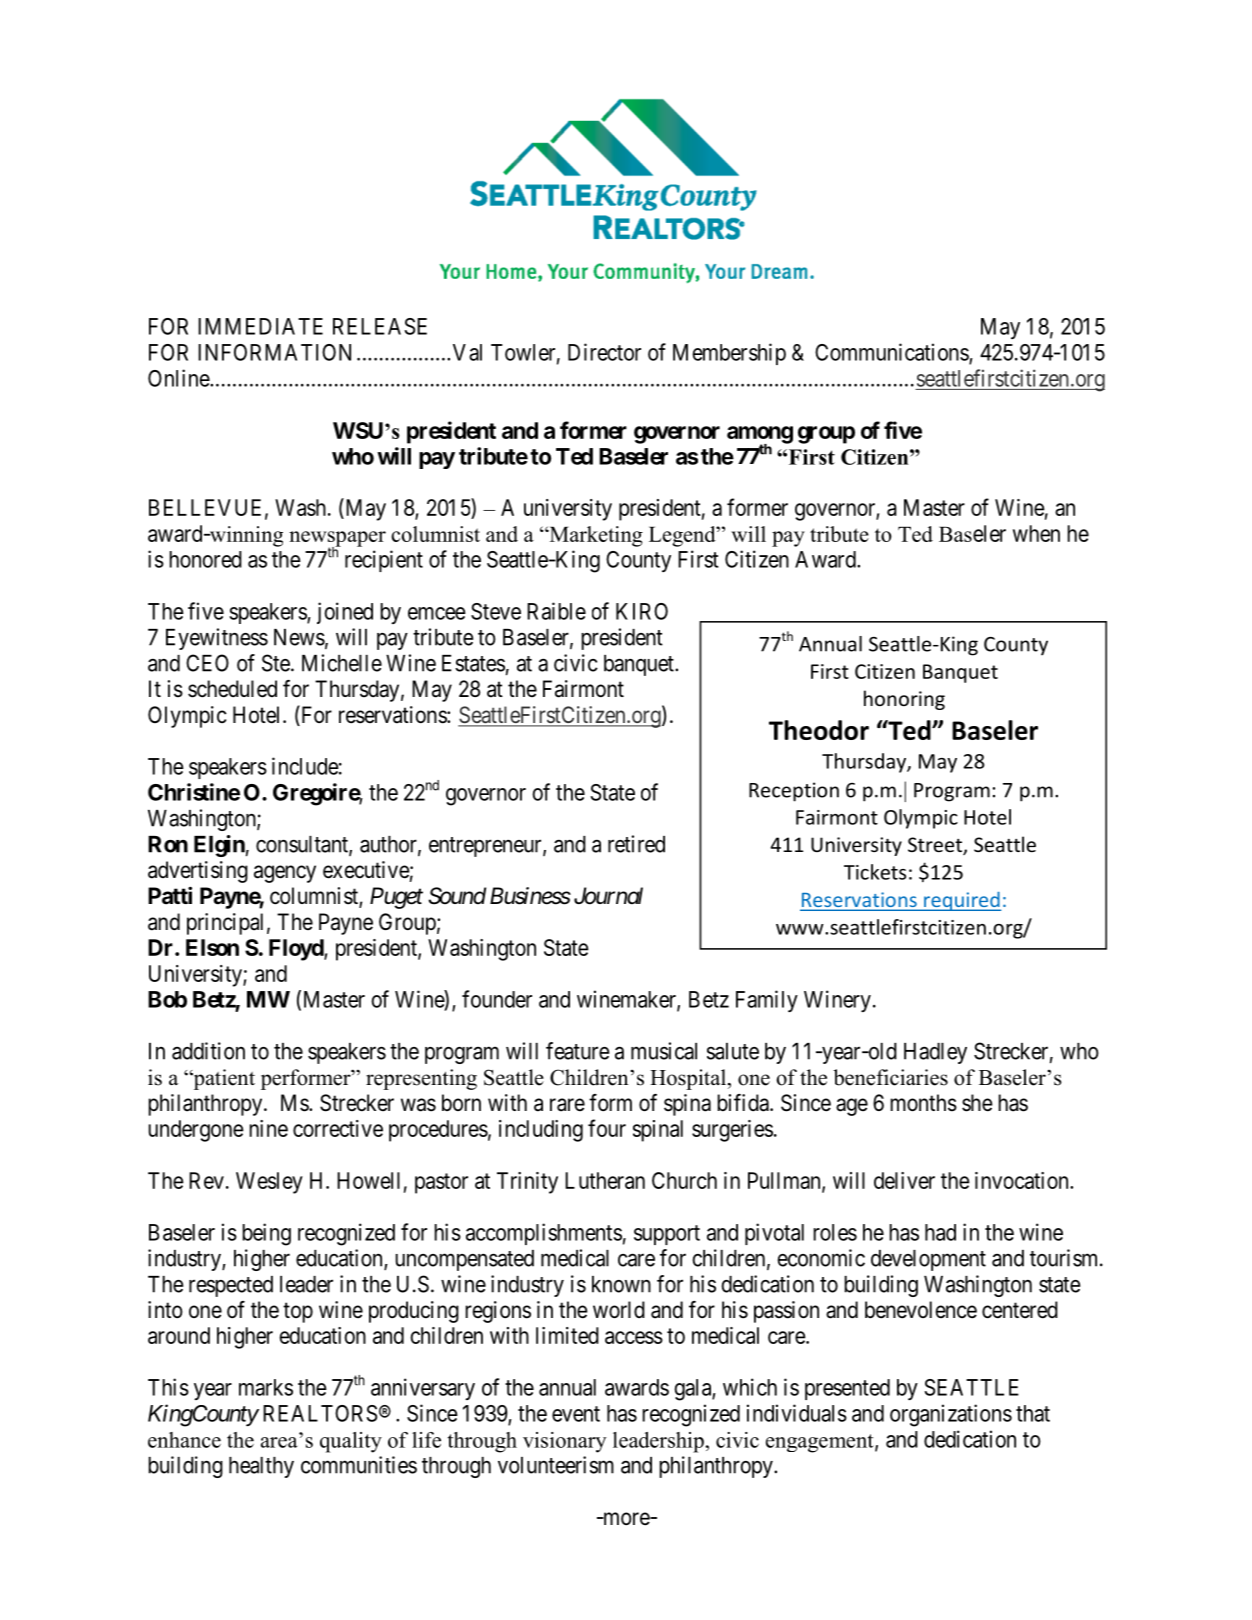 This page has width=1252, height=1620. I want to click on retired, so click(636, 844).
